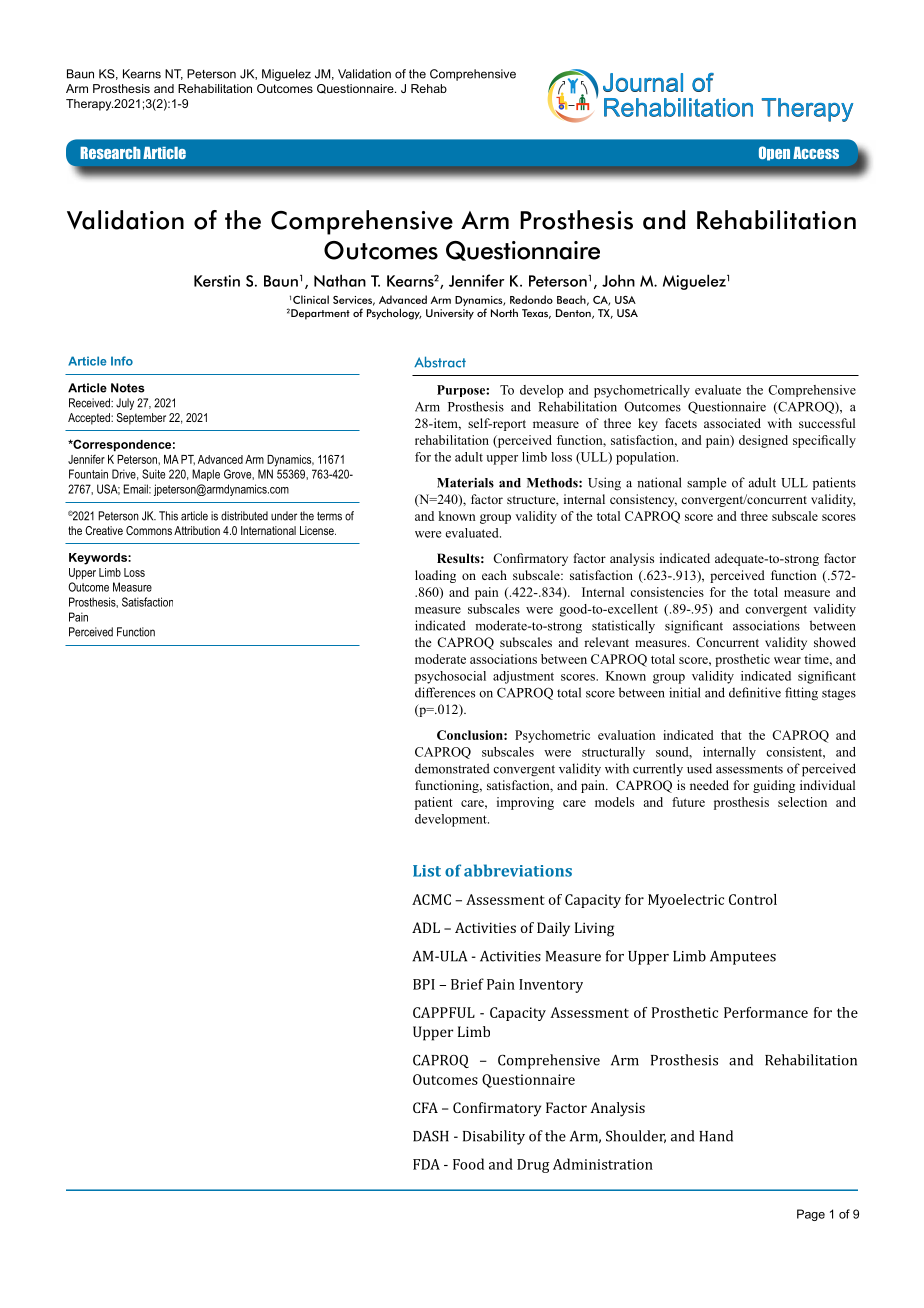 Image resolution: width=924 pixels, height=1308 pixels. What do you see at coordinates (643, 82) in the document?
I see `Journal` at bounding box center [643, 82].
